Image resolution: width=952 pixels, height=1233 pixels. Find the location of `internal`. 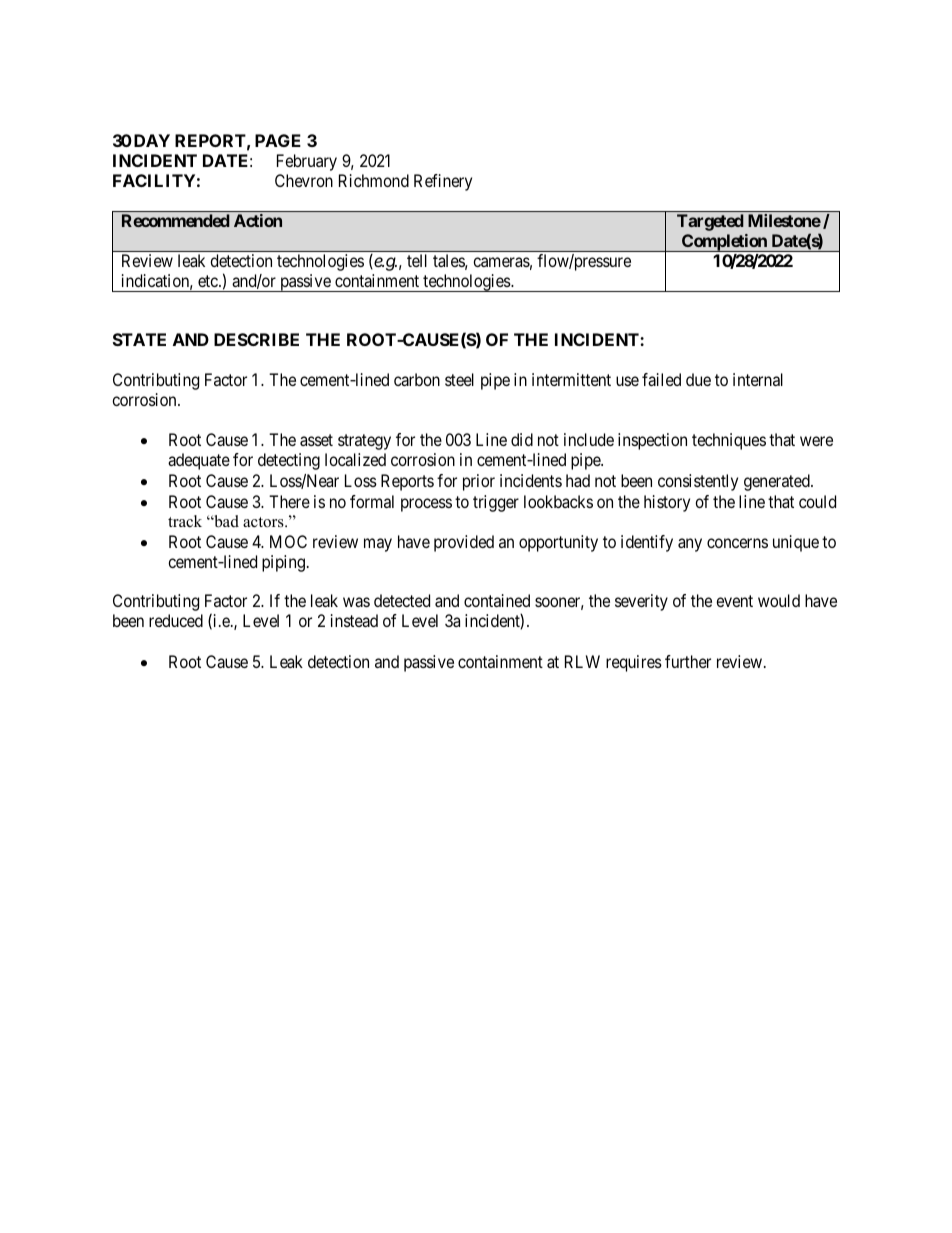

internal is located at coordinates (758, 379).
